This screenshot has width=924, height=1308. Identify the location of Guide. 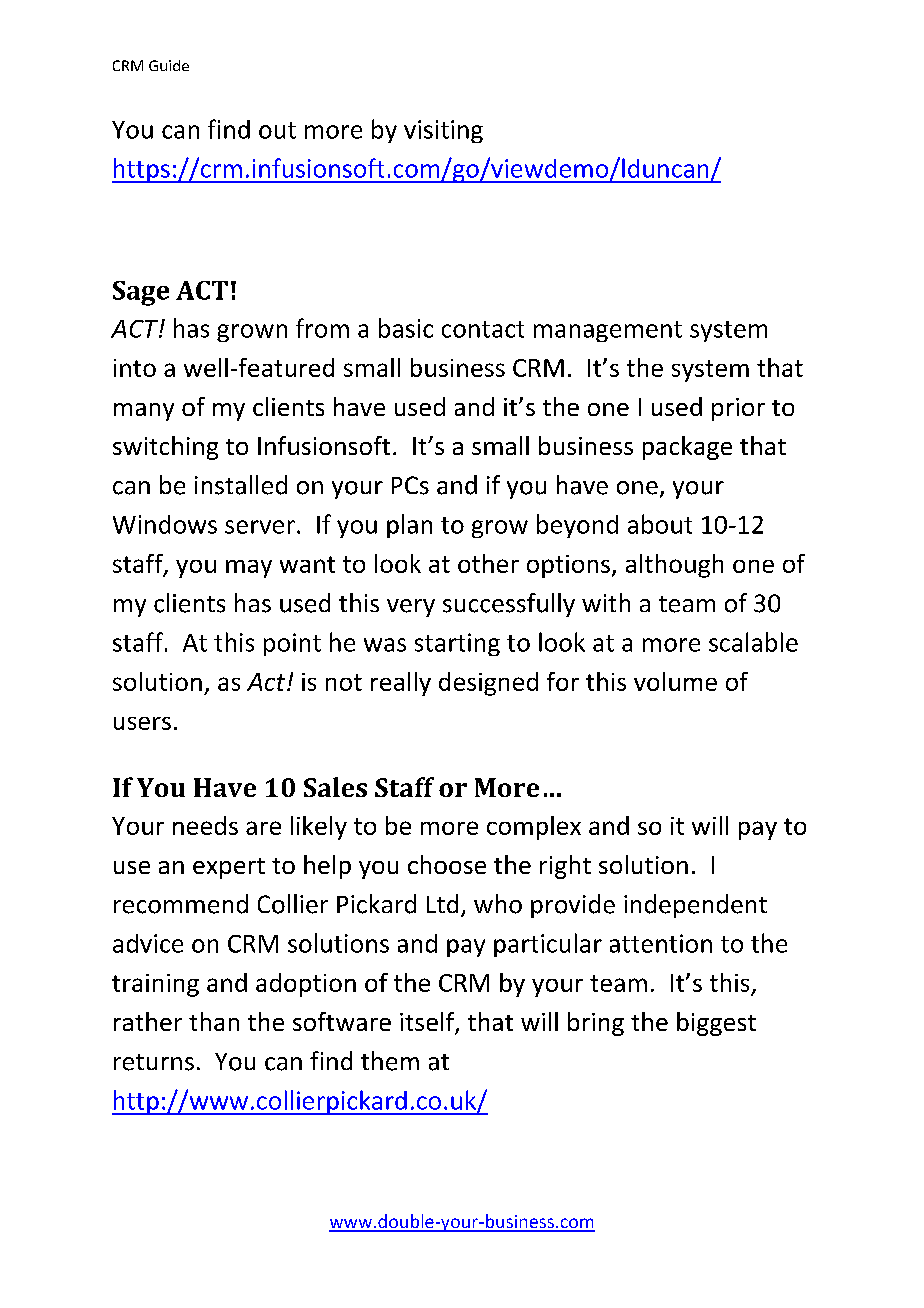
(169, 65).
